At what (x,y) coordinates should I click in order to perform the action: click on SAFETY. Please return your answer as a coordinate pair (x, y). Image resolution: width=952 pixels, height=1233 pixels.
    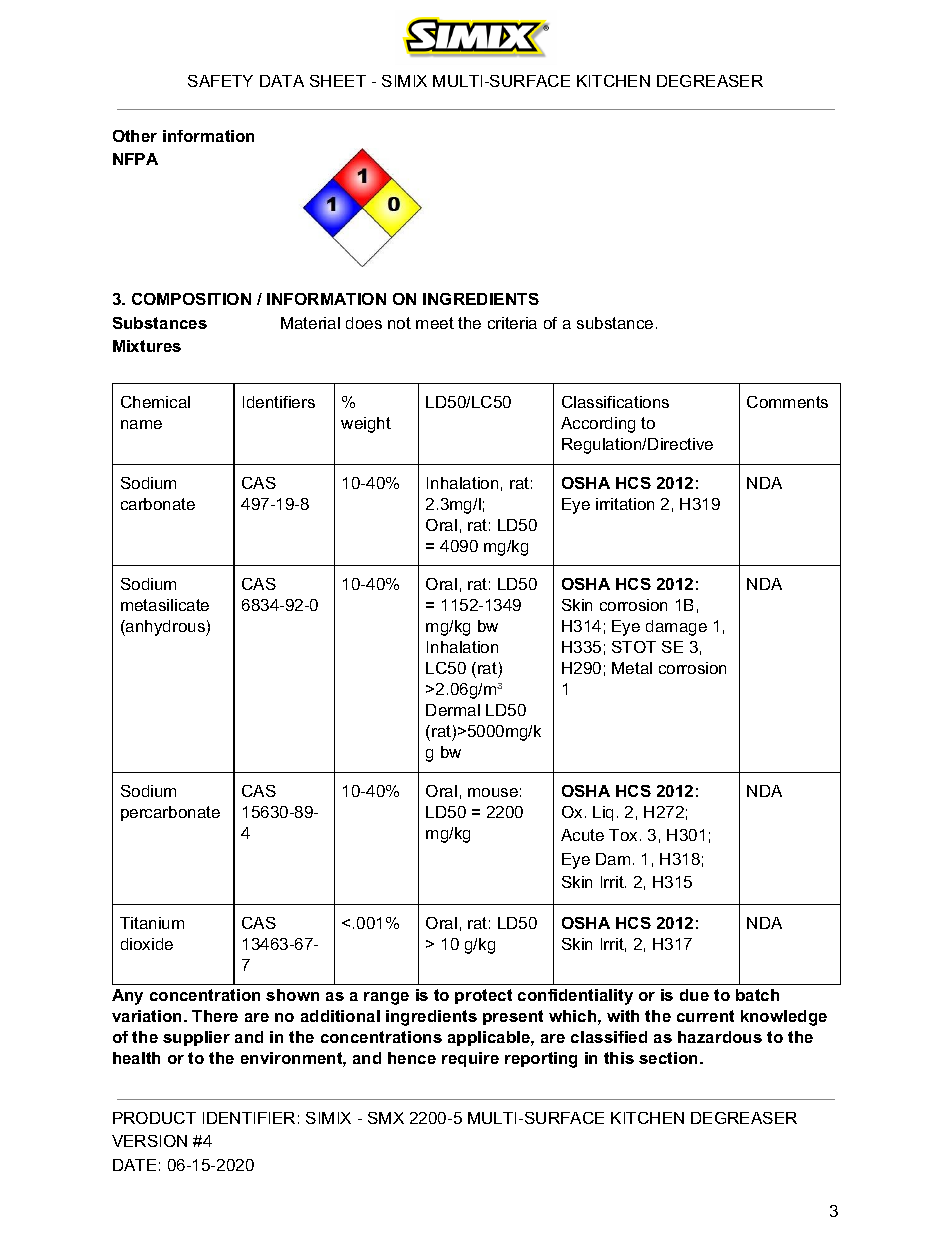
    Looking at the image, I should click on (220, 81).
